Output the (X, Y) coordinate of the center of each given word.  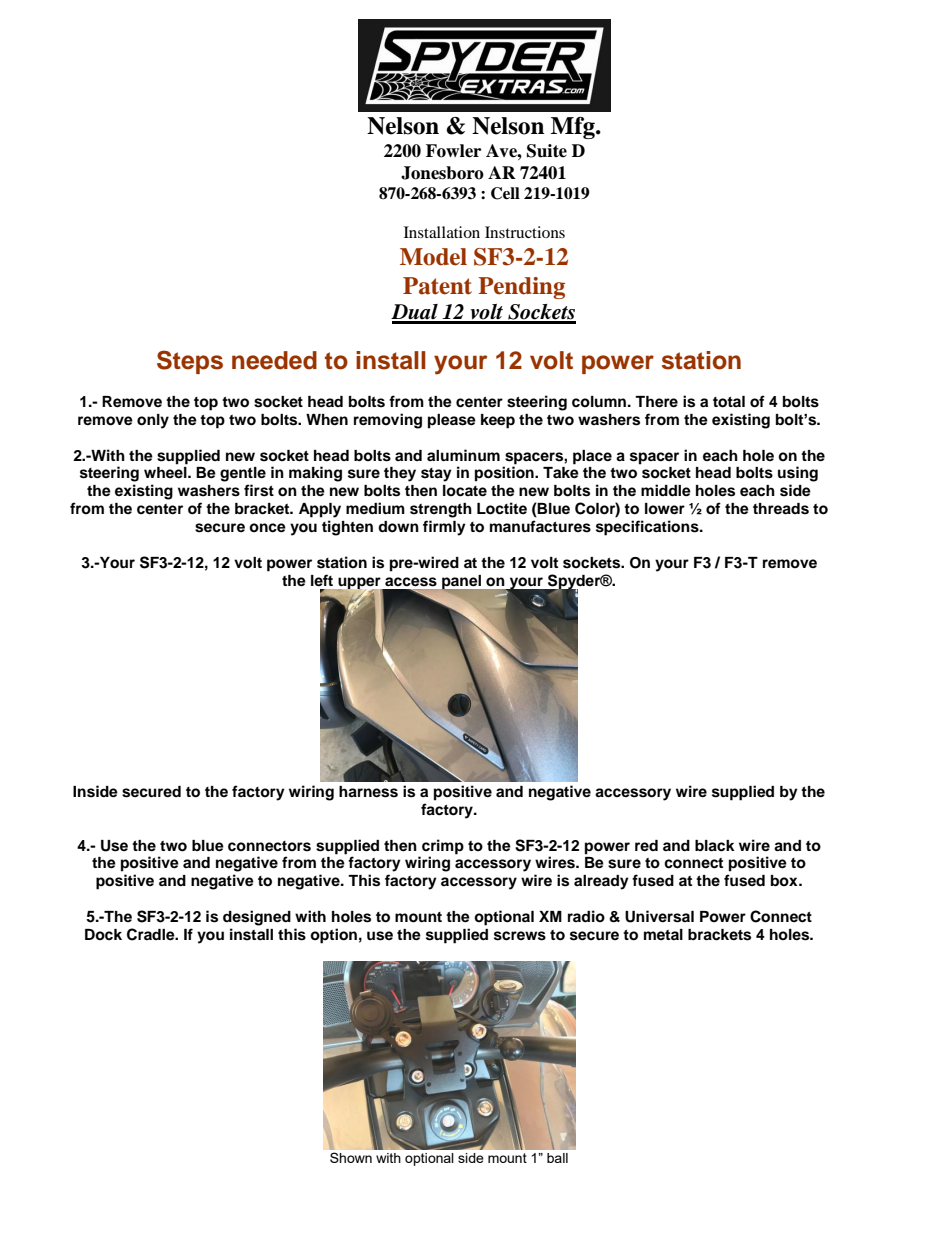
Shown (351, 1157)
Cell (505, 193)
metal (663, 934)
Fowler (453, 151)
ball (557, 1158)
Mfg (574, 128)
